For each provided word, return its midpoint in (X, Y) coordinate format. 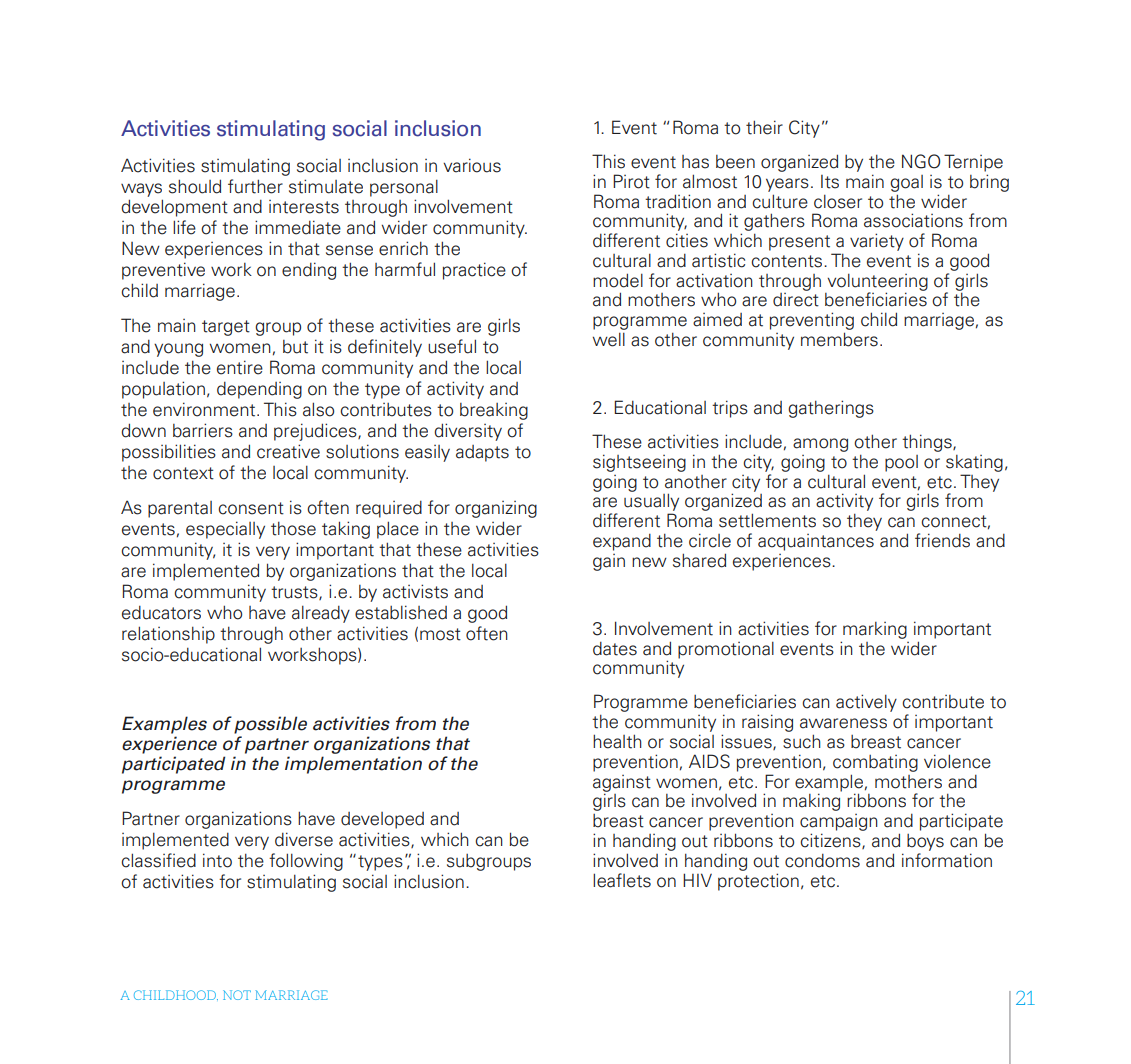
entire (240, 367)
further (255, 186)
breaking (494, 411)
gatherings (831, 409)
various (472, 165)
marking (875, 630)
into (217, 860)
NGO (921, 161)
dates (615, 649)
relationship (168, 635)
